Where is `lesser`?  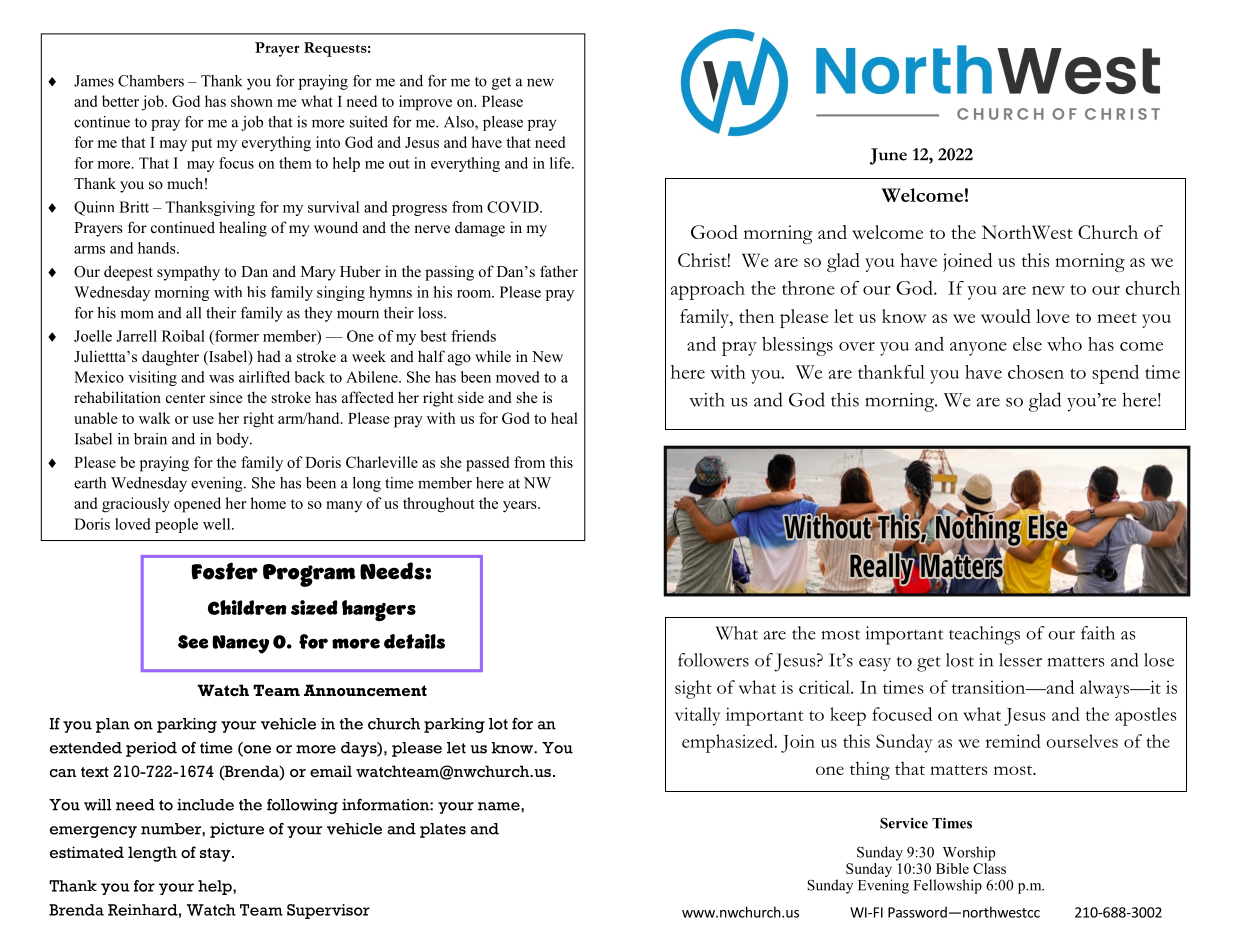 lesser is located at coordinates (1020, 660).
